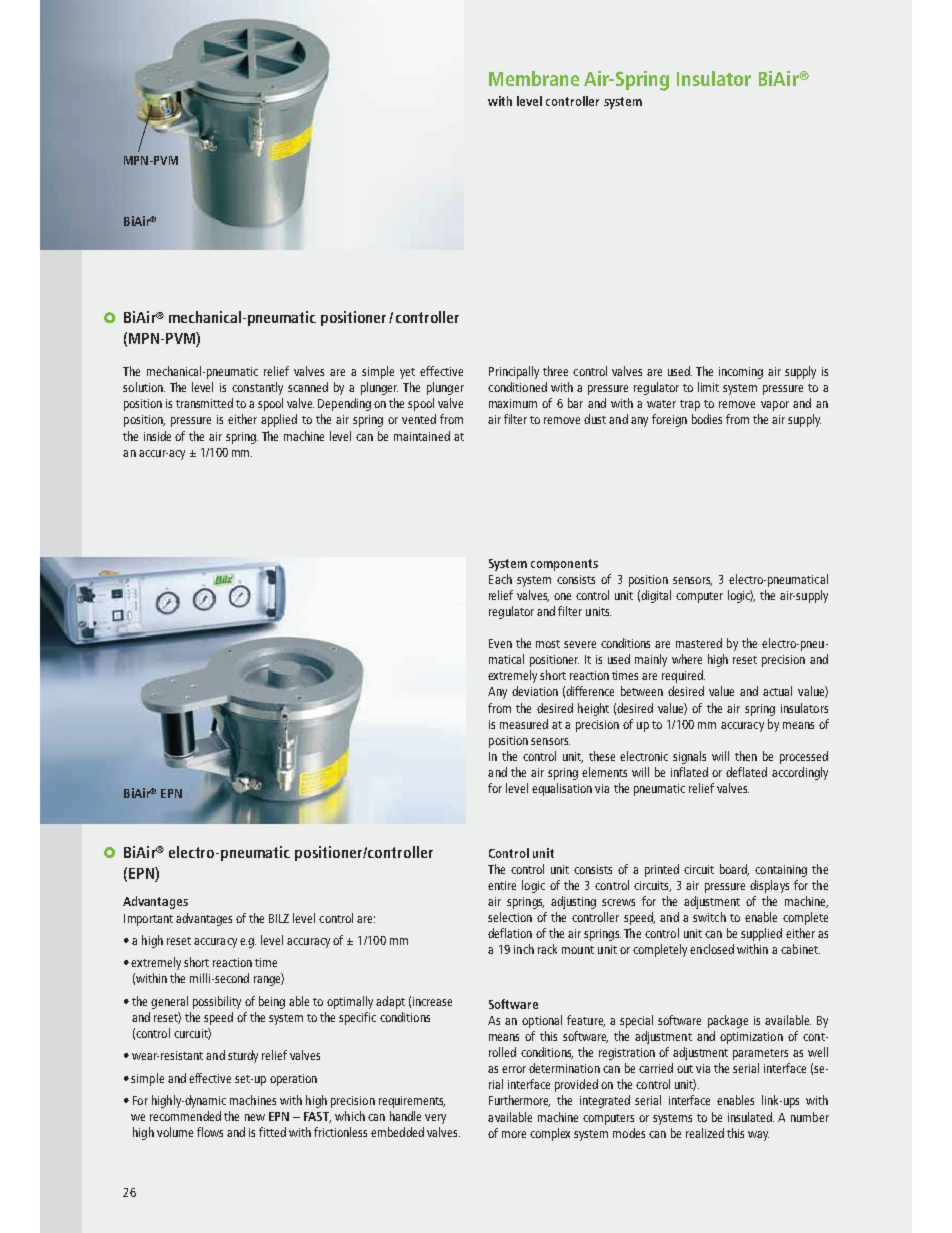 The width and height of the screenshot is (952, 1233). I want to click on incoming, so click(741, 373).
